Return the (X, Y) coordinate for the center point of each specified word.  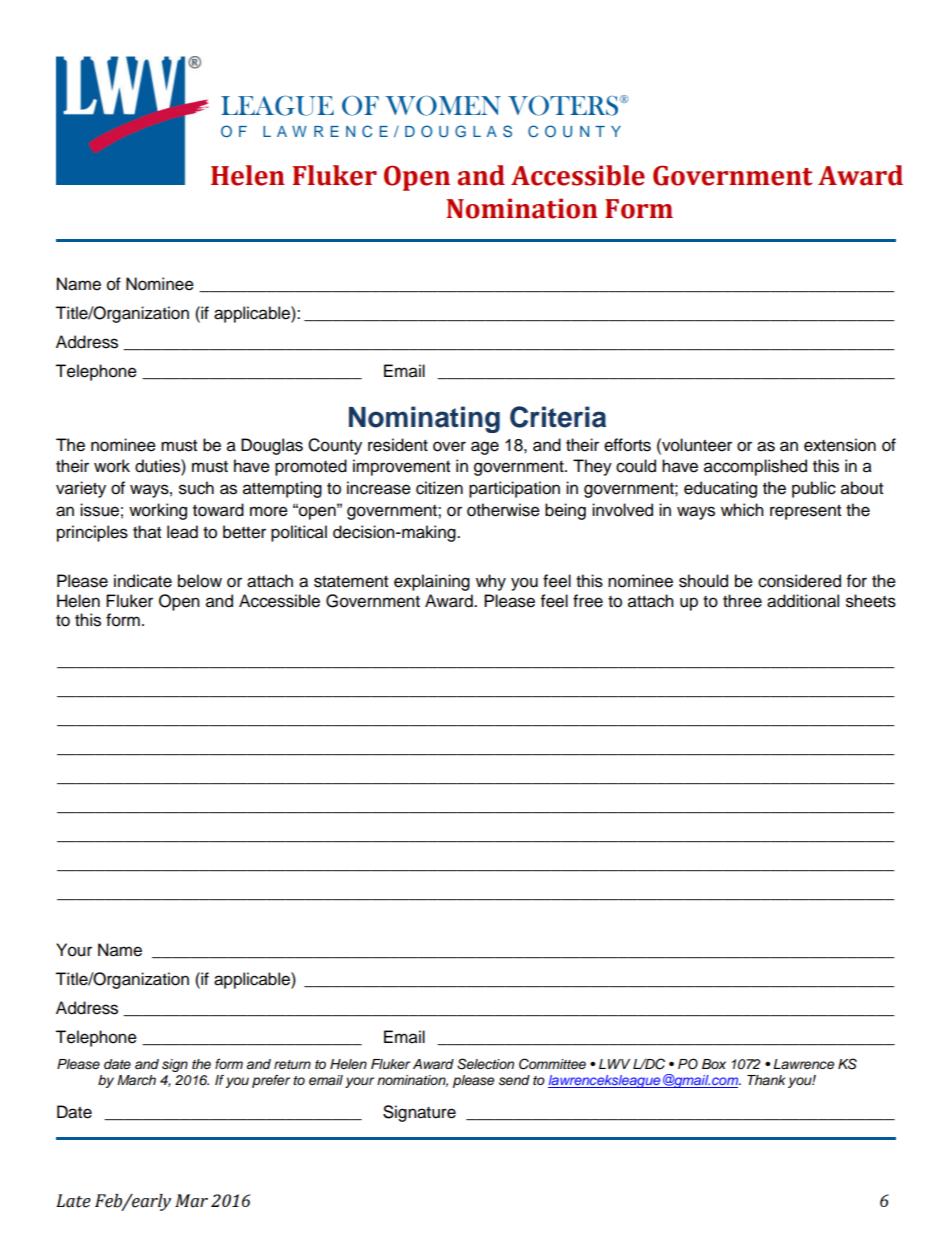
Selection (485, 1064)
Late (73, 1201)
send (514, 1080)
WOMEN (443, 106)
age (485, 448)
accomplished (755, 467)
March (136, 1080)
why (491, 582)
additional (803, 601)
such (196, 488)
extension (840, 445)
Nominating (424, 419)
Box (714, 1064)
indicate (143, 581)
